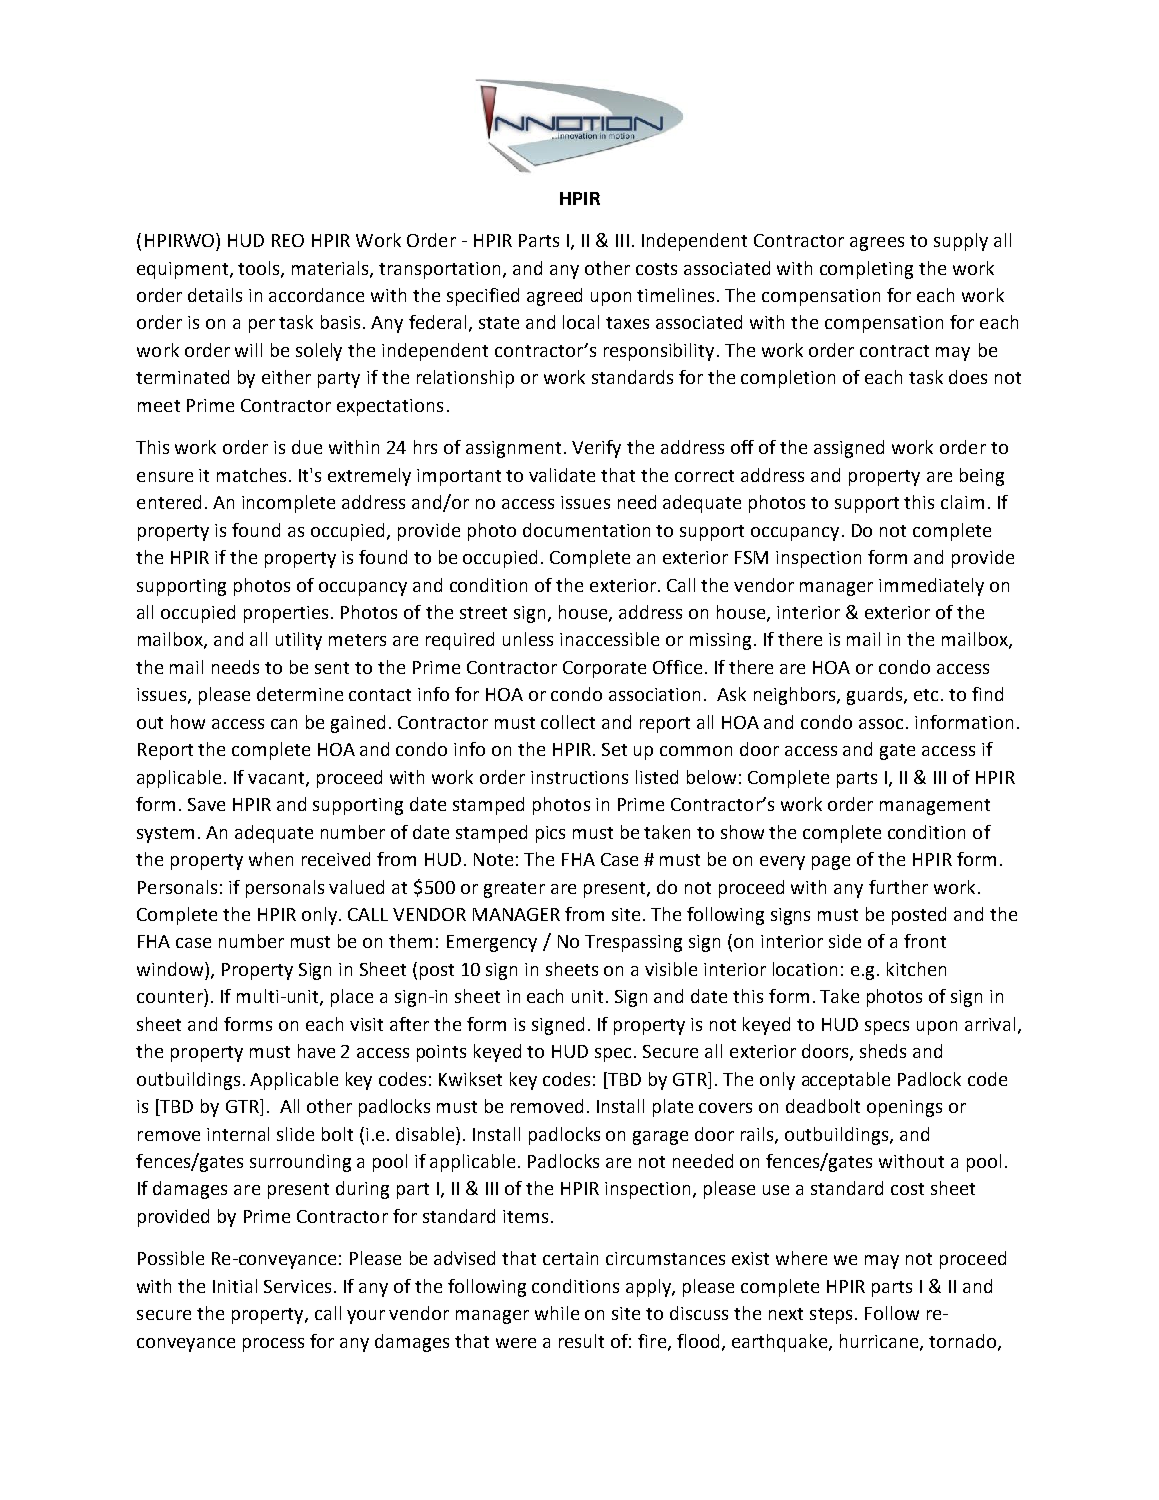 This image has width=1159, height=1500. Describe the element at coordinates (554, 297) in the image. I see `agreed` at that location.
